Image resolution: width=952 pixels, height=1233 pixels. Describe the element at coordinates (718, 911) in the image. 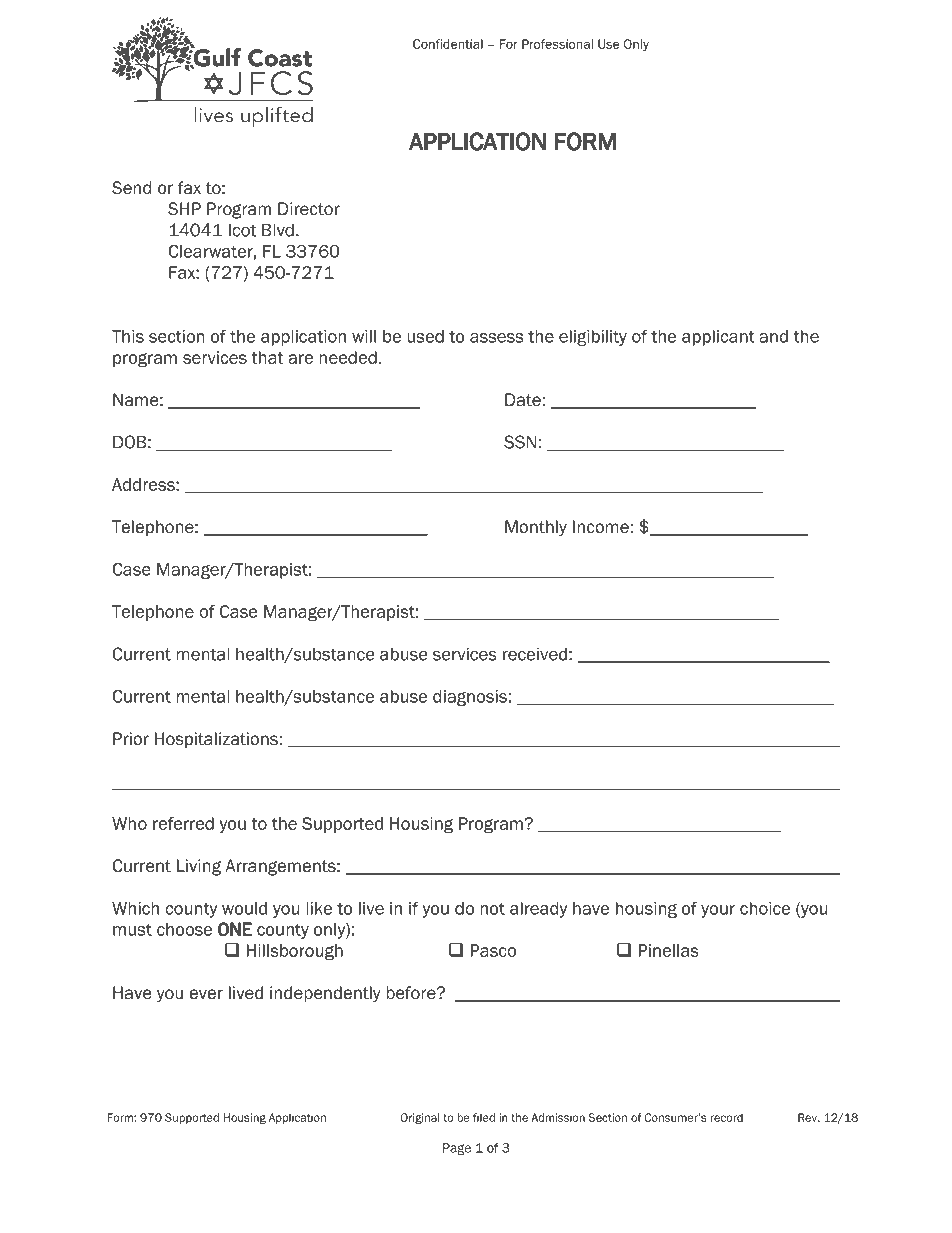

I see `your` at that location.
